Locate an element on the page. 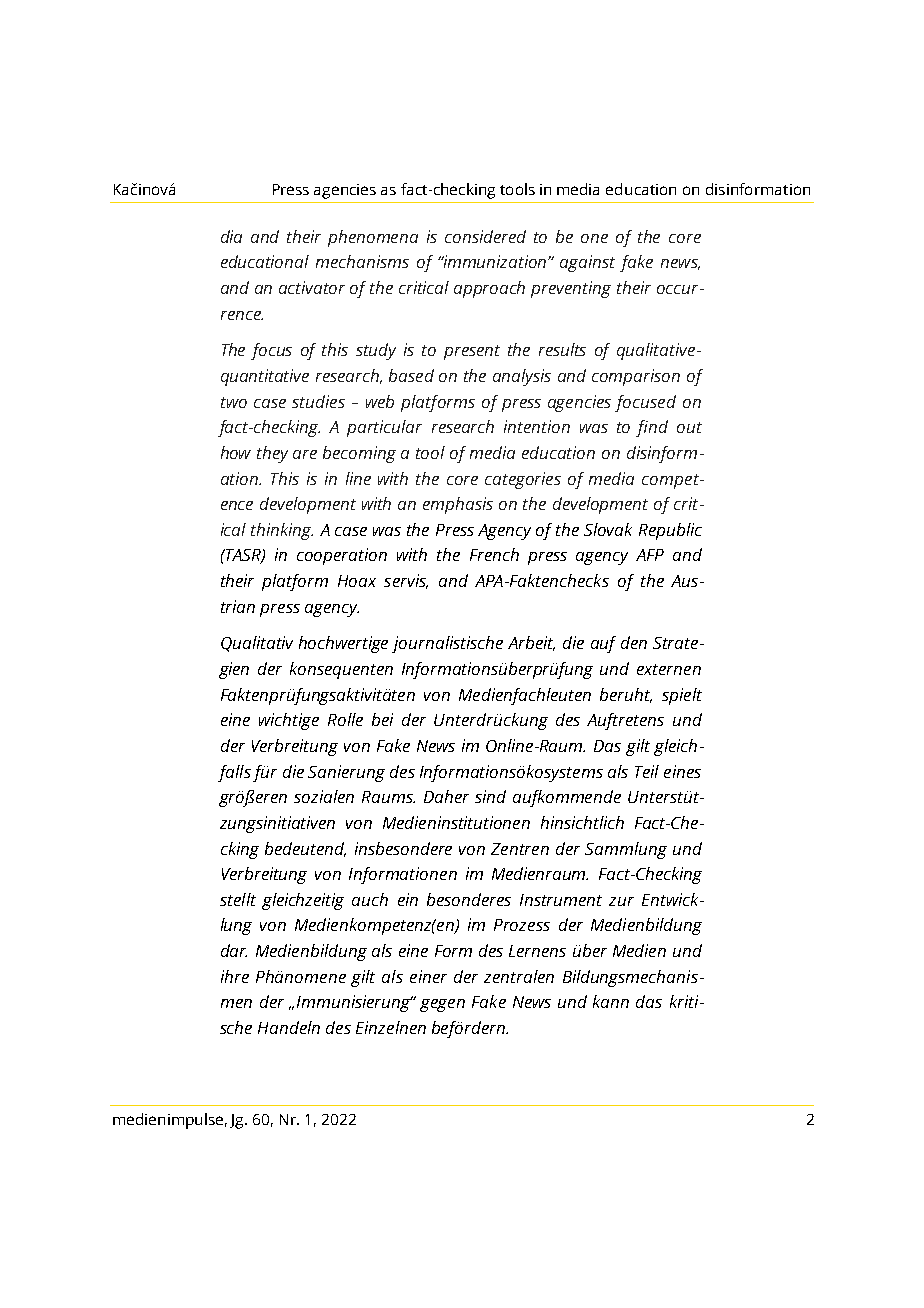 The width and height of the page is (924, 1308). they is located at coordinates (272, 454).
